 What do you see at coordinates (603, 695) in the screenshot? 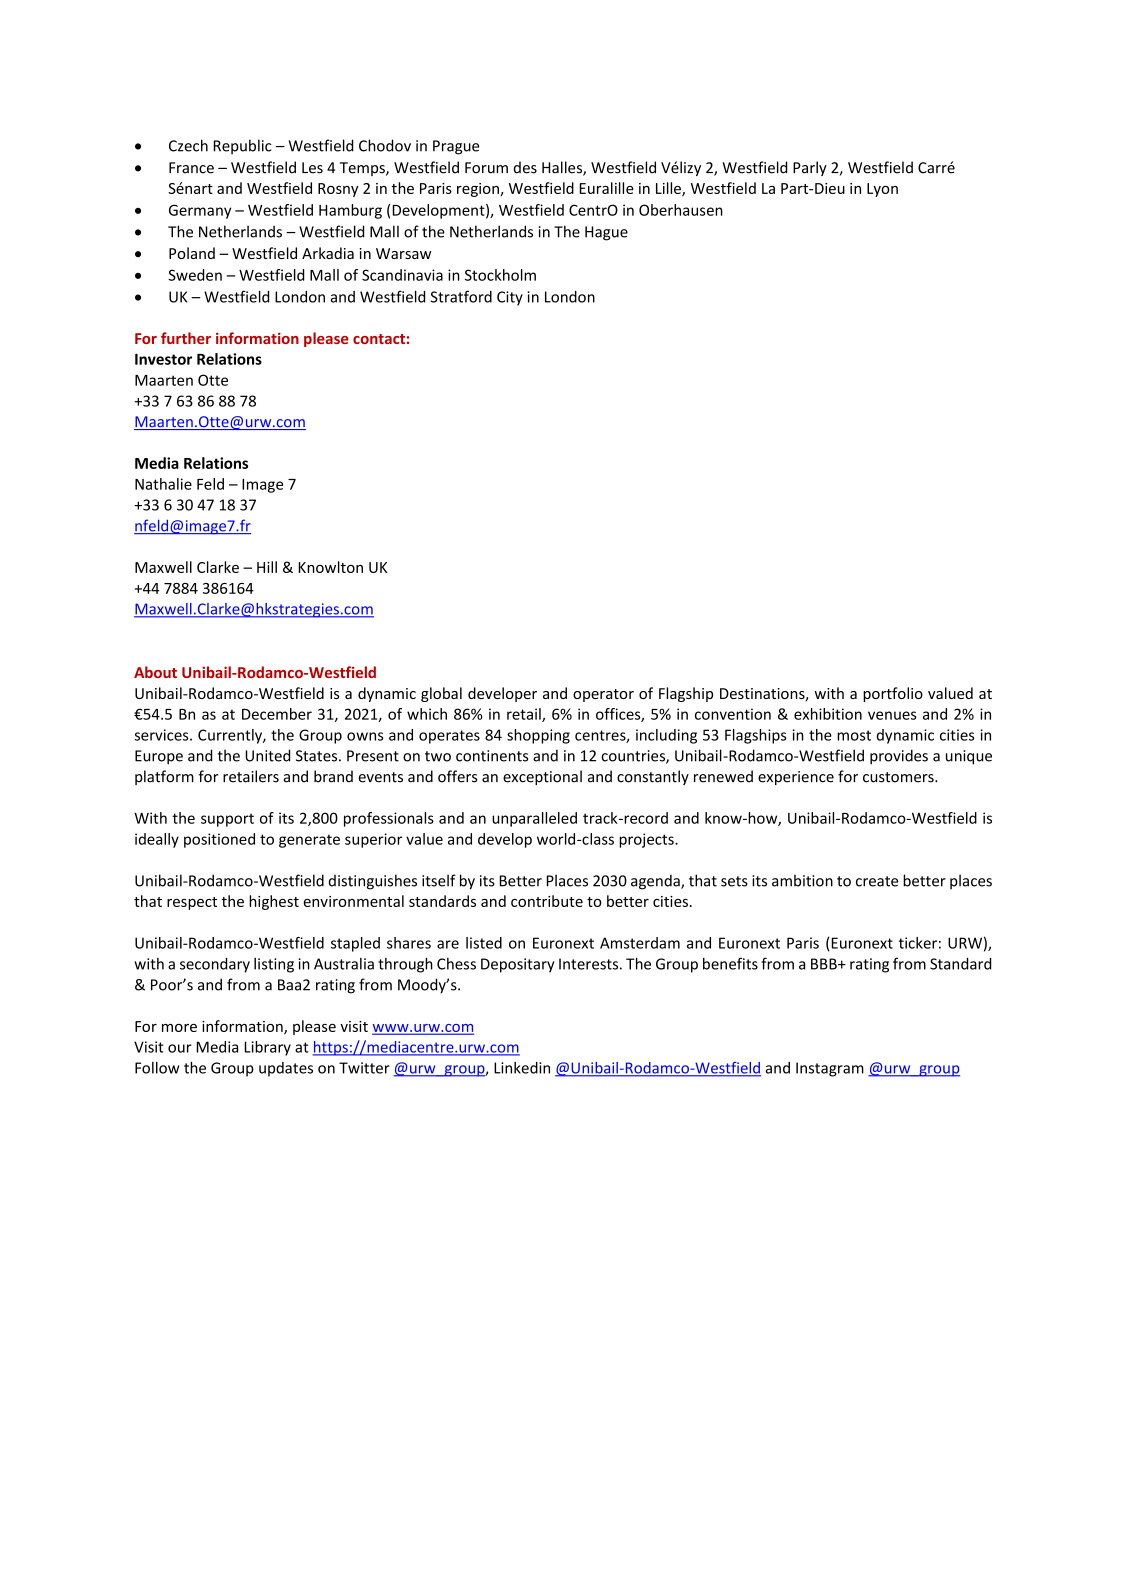
I see `operator` at bounding box center [603, 695].
